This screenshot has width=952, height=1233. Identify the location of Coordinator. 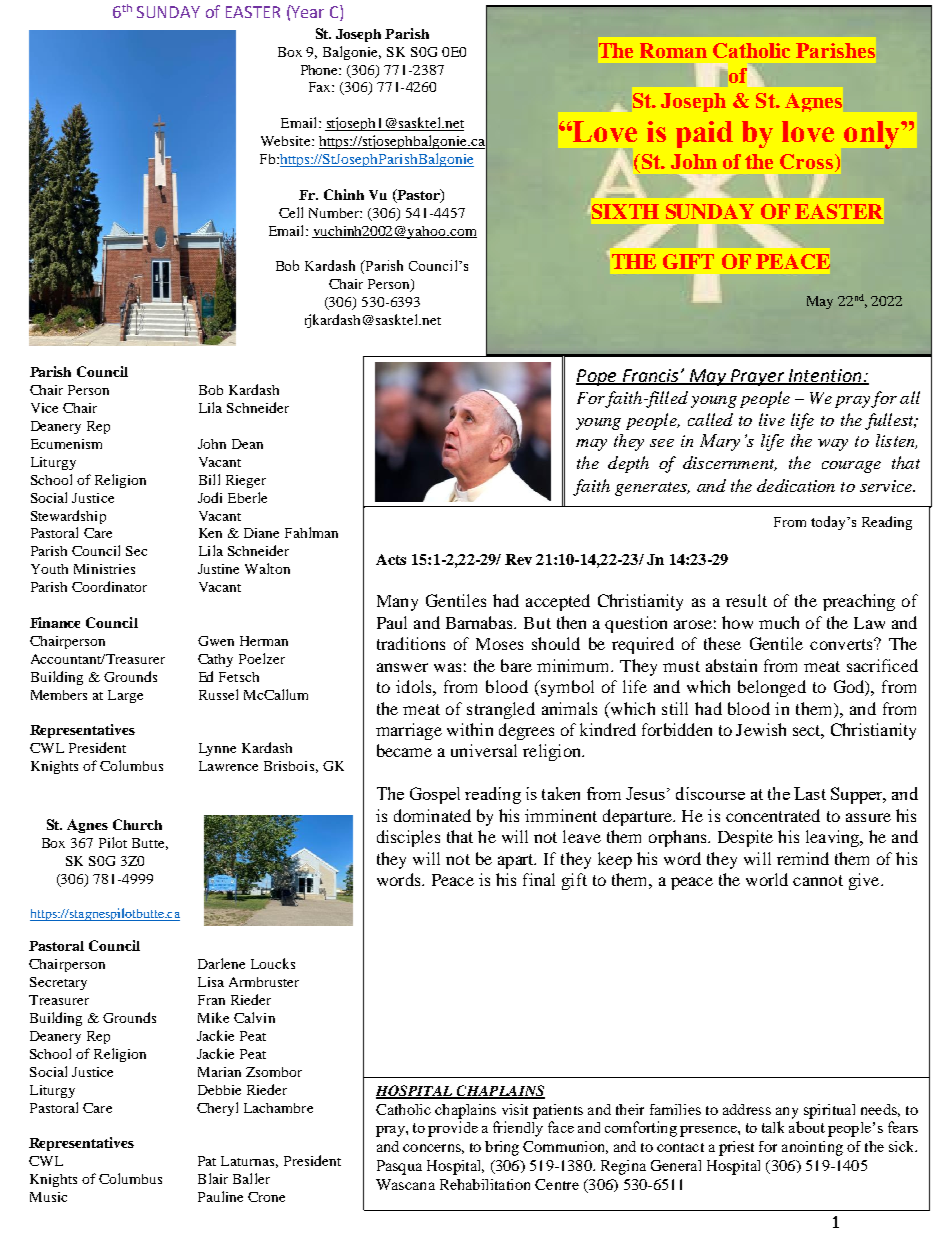
(109, 586).
